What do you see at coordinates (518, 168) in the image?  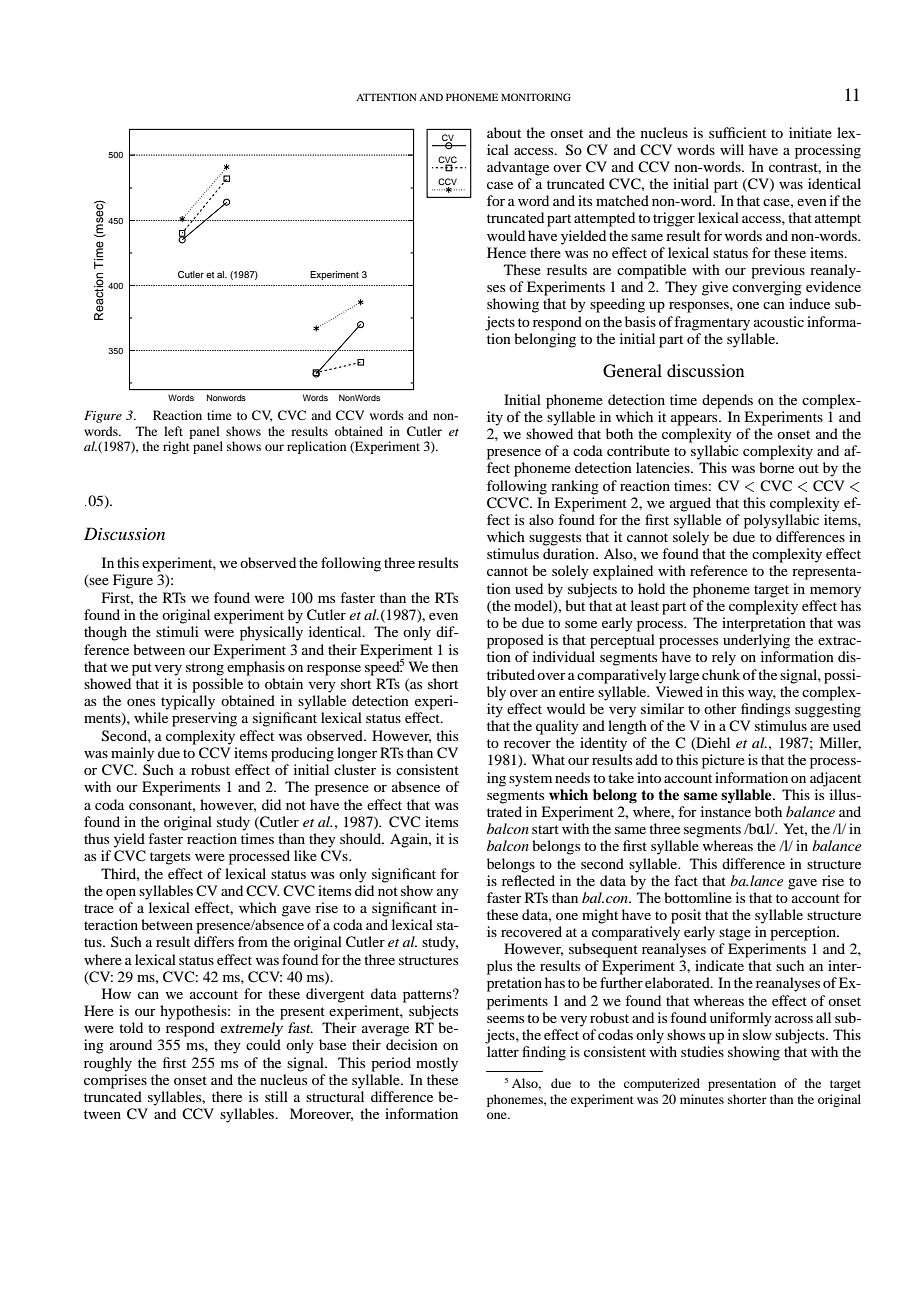 I see `advantage` at bounding box center [518, 168].
